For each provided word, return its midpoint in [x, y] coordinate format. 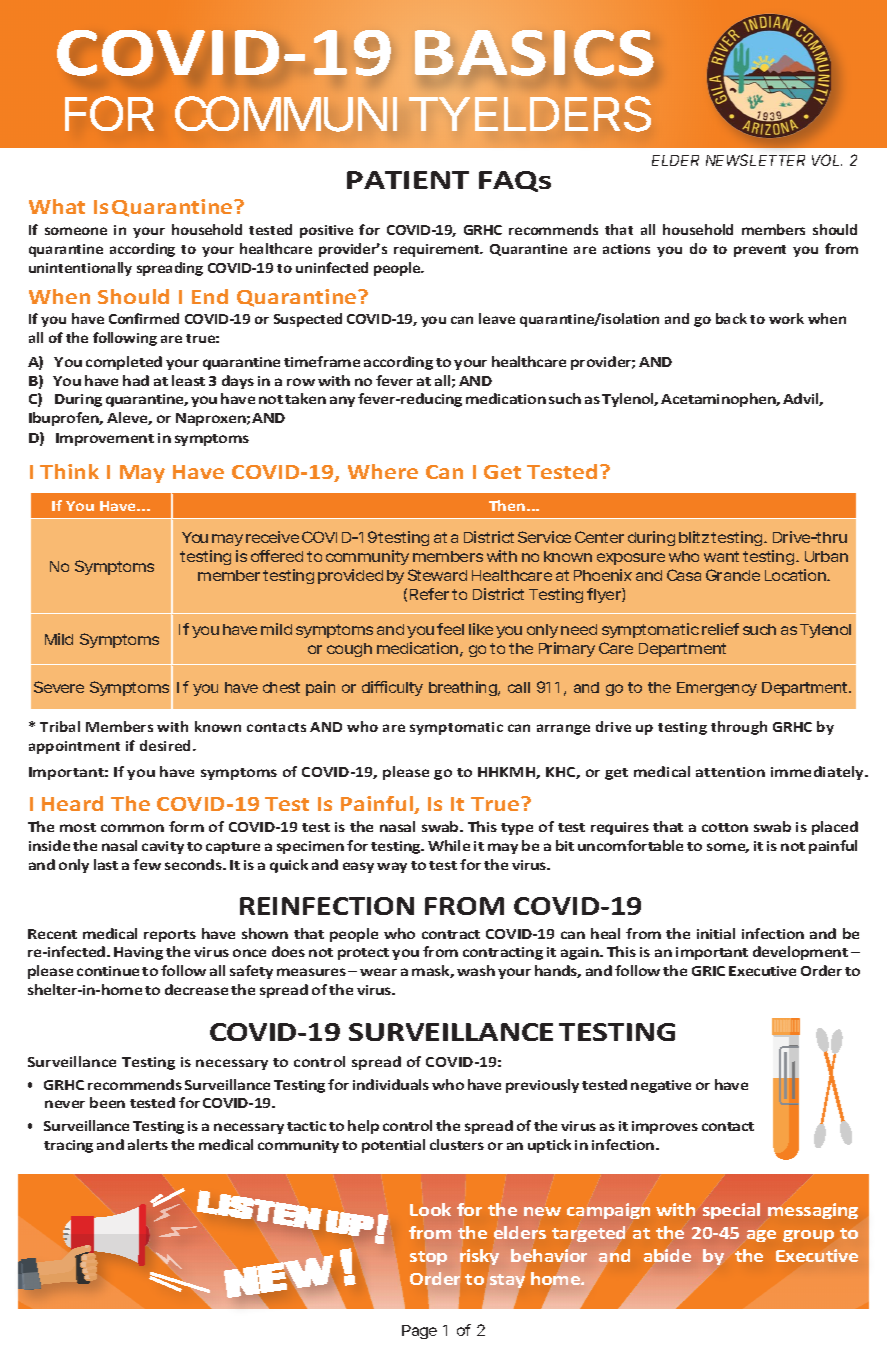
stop [428, 1258]
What [57, 206]
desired [167, 745]
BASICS [534, 53]
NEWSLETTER [755, 160]
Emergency [717, 689]
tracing [68, 1146]
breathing [464, 688]
